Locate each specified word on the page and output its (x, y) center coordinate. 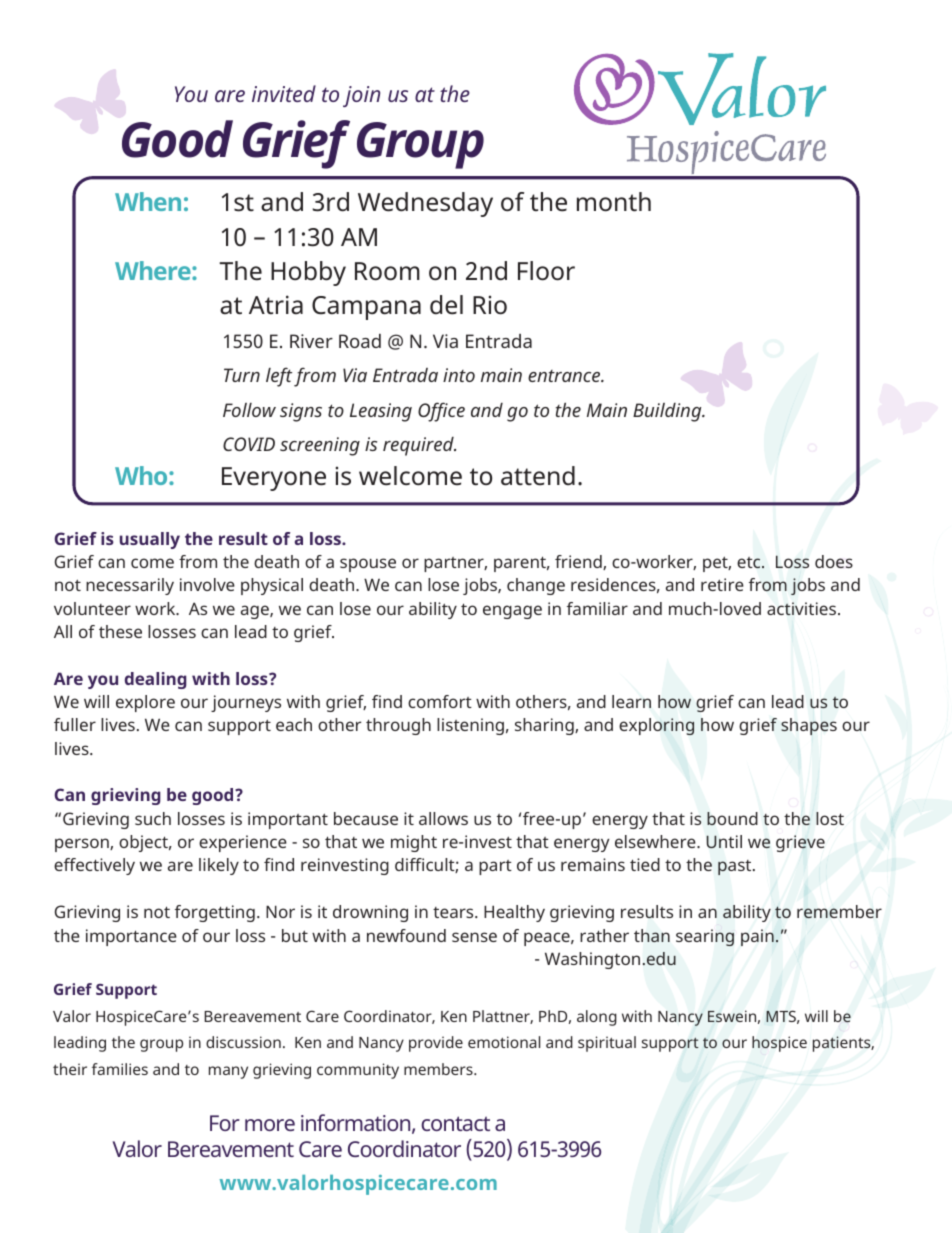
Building (668, 412)
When (148, 201)
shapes (809, 726)
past (736, 867)
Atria (276, 305)
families (120, 1069)
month (614, 202)
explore (145, 703)
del (446, 305)
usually (150, 540)
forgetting (215, 913)
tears (454, 912)
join (361, 96)
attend (538, 476)
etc (750, 562)
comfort (440, 701)
